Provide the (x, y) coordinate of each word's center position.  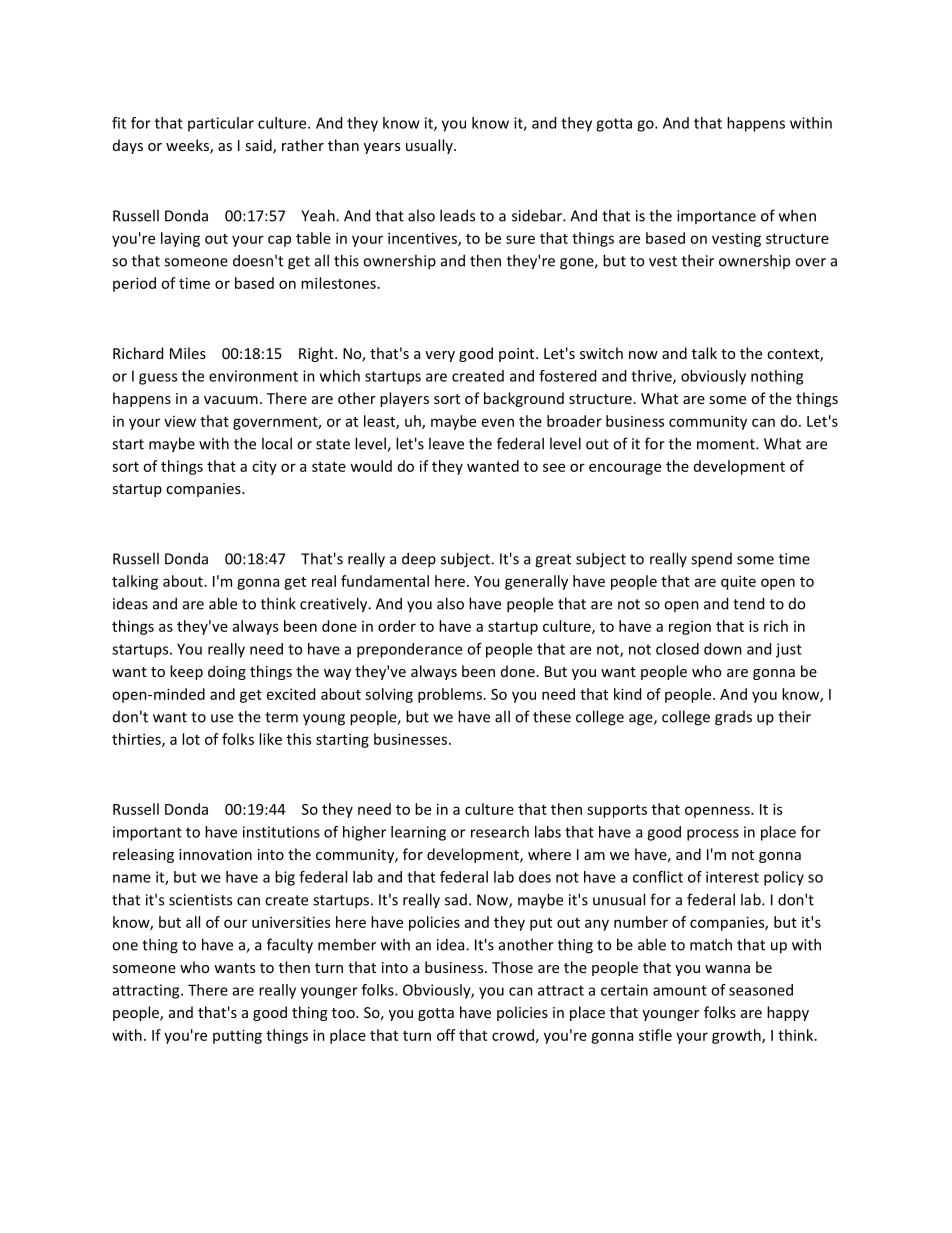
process (713, 835)
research (500, 832)
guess (158, 379)
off (446, 1035)
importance (716, 217)
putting (237, 1036)
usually (430, 146)
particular (221, 124)
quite (738, 582)
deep (419, 560)
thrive (652, 377)
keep (186, 672)
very (440, 356)
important (147, 833)
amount (680, 990)
